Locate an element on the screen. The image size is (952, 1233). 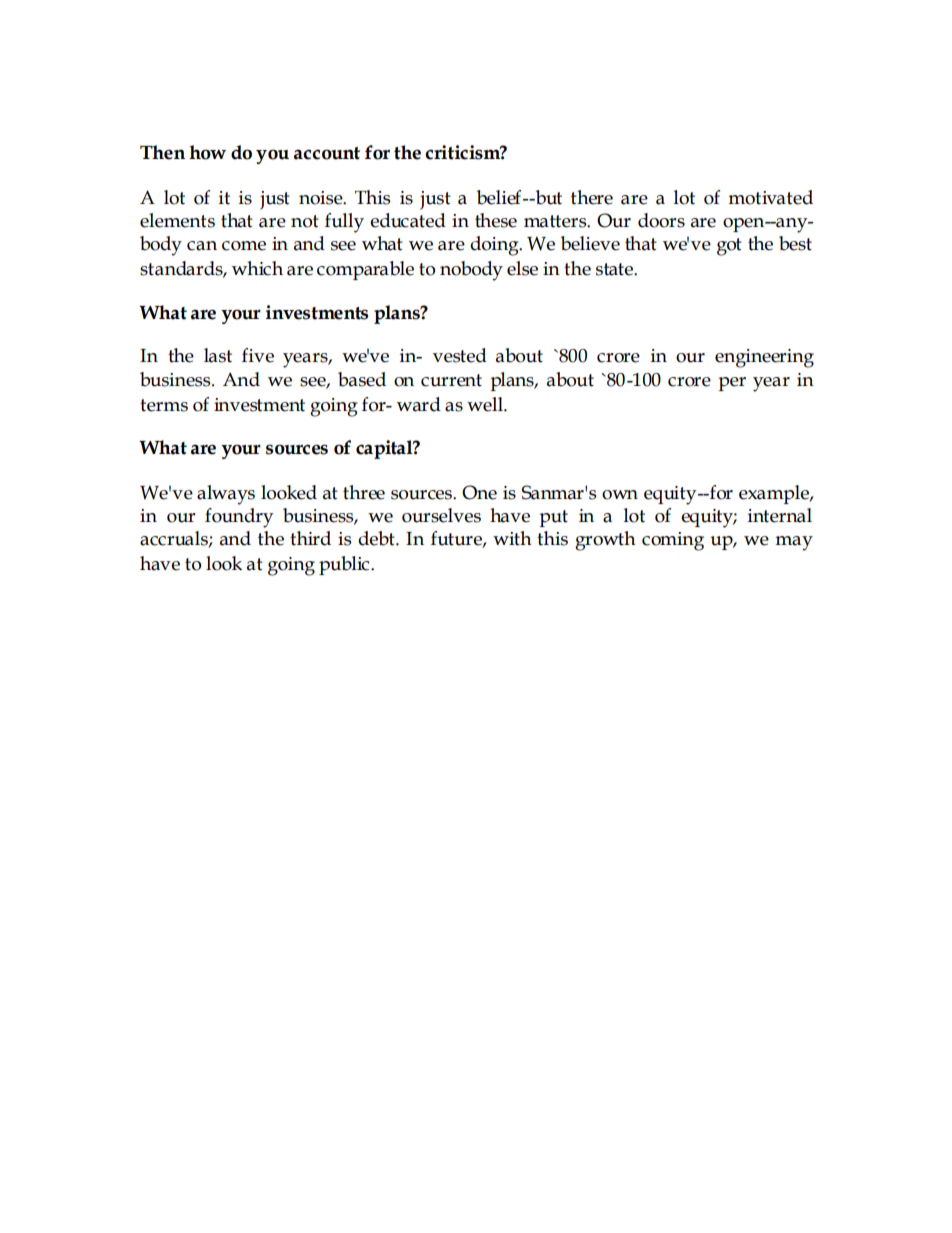
engineering is located at coordinates (764, 358).
